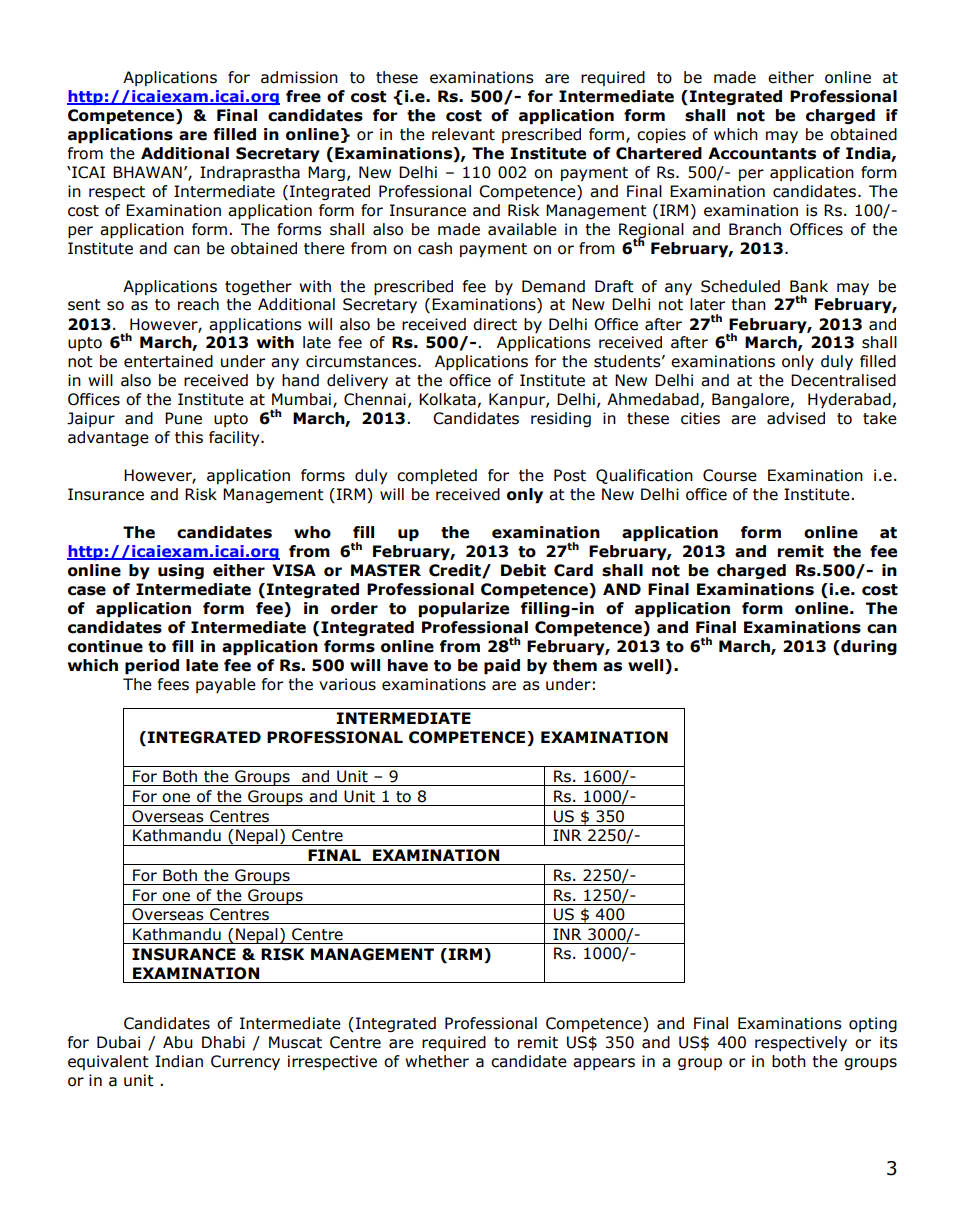 The width and height of the screenshot is (954, 1232). I want to click on Pune, so click(183, 418).
